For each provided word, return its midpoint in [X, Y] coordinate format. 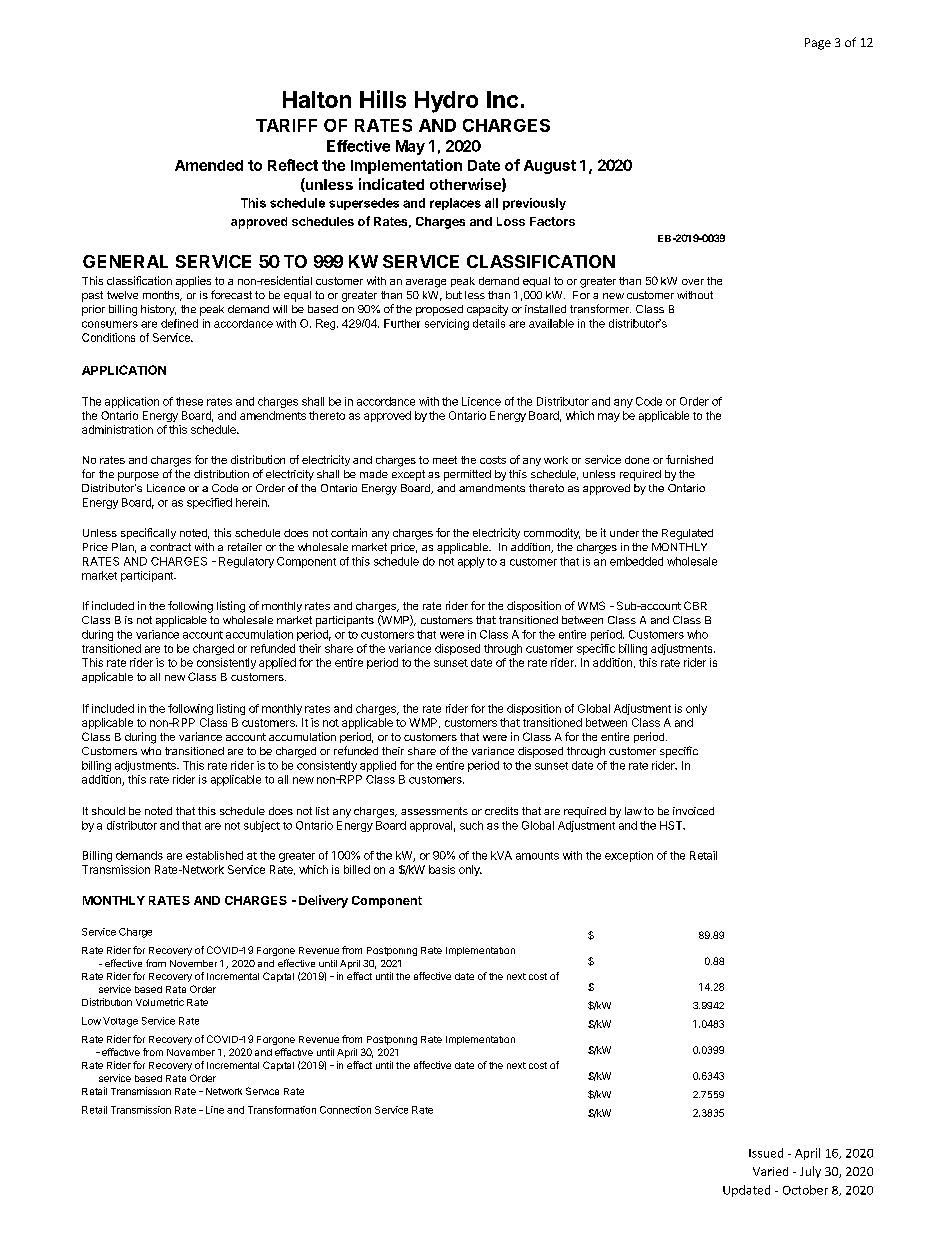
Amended [209, 165]
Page [818, 44]
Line [215, 1110]
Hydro [446, 102]
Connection [345, 1110]
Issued [766, 1153]
